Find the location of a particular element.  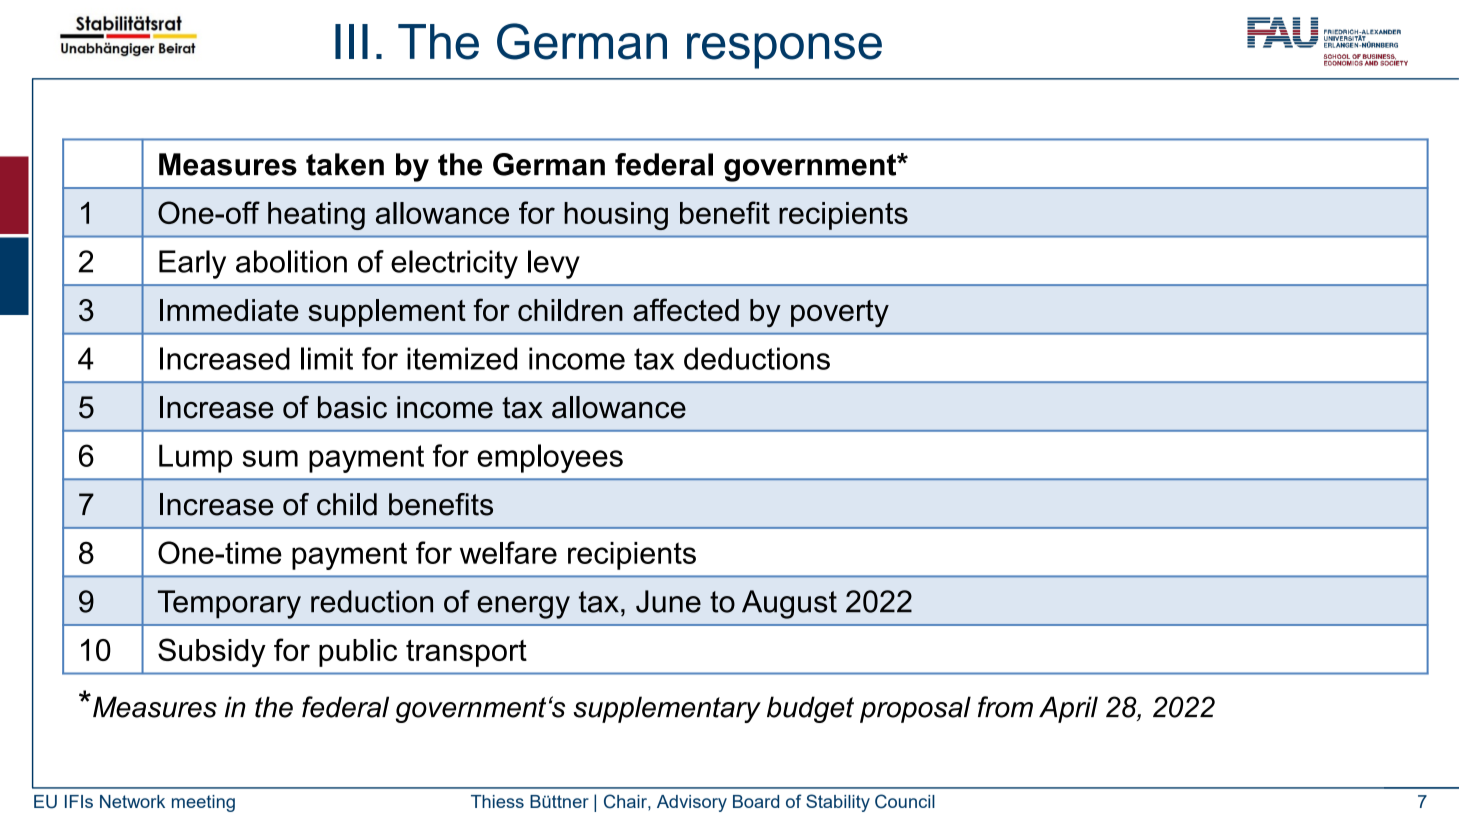

Council is located at coordinates (905, 801).
